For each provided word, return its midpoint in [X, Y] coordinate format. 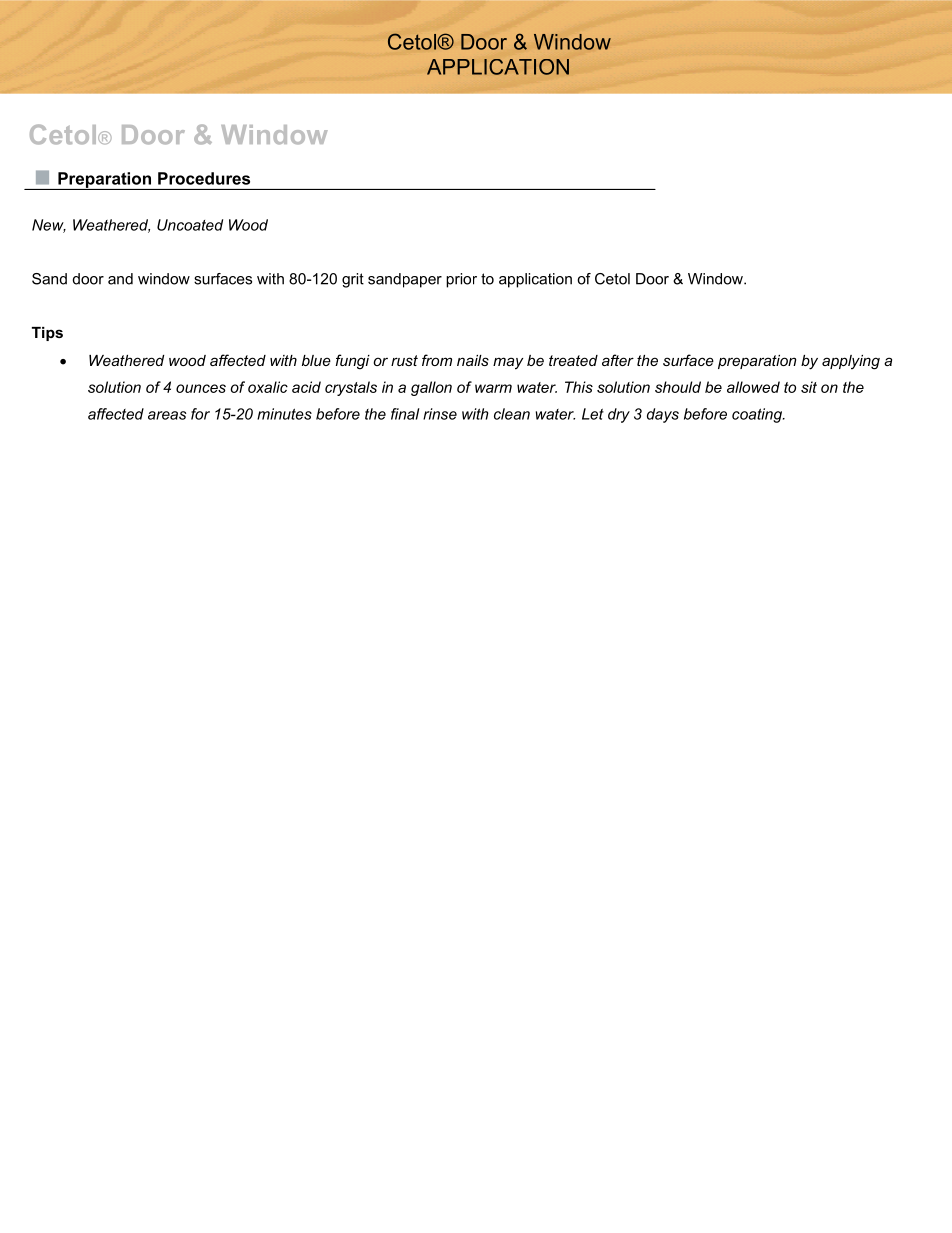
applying [851, 362]
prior [461, 280]
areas [167, 415]
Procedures [204, 178]
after [618, 360]
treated [573, 360]
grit [353, 280]
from [437, 360]
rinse [440, 414]
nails [473, 360]
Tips [47, 334]
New [49, 226]
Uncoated [190, 225]
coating [758, 415]
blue [316, 360]
